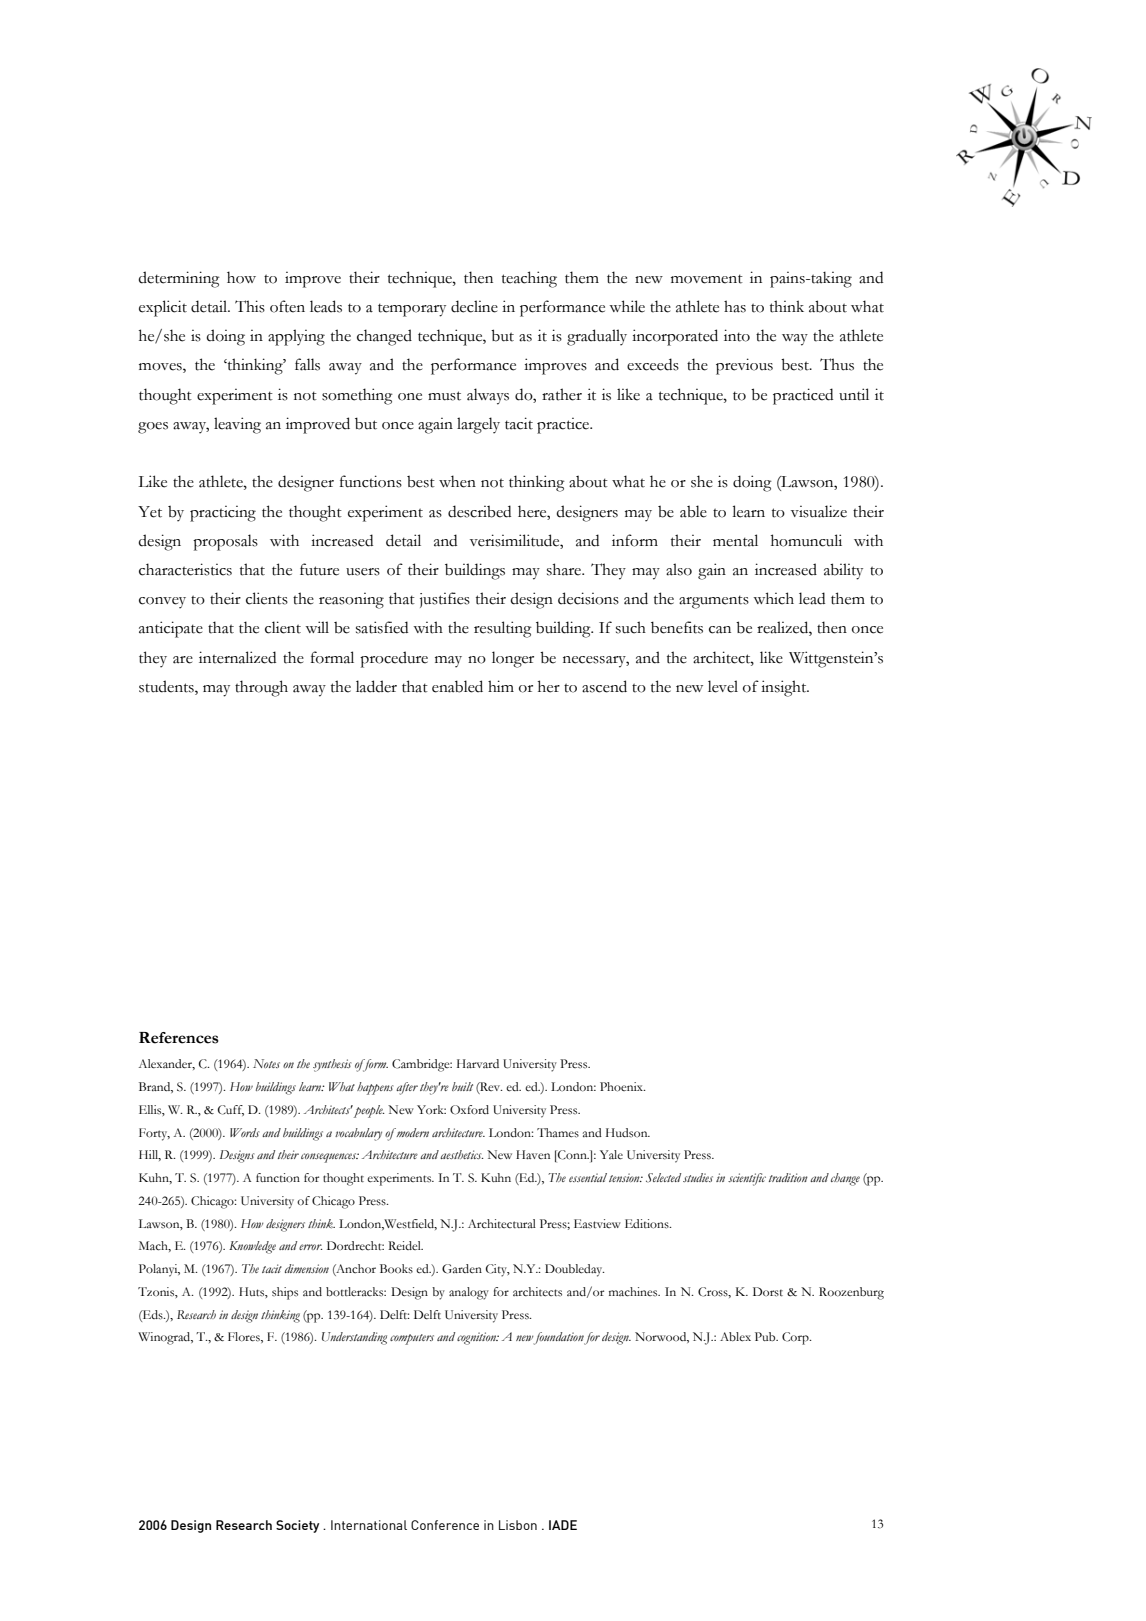 This screenshot has width=1146, height=1621. I want to click on decline, so click(474, 306).
